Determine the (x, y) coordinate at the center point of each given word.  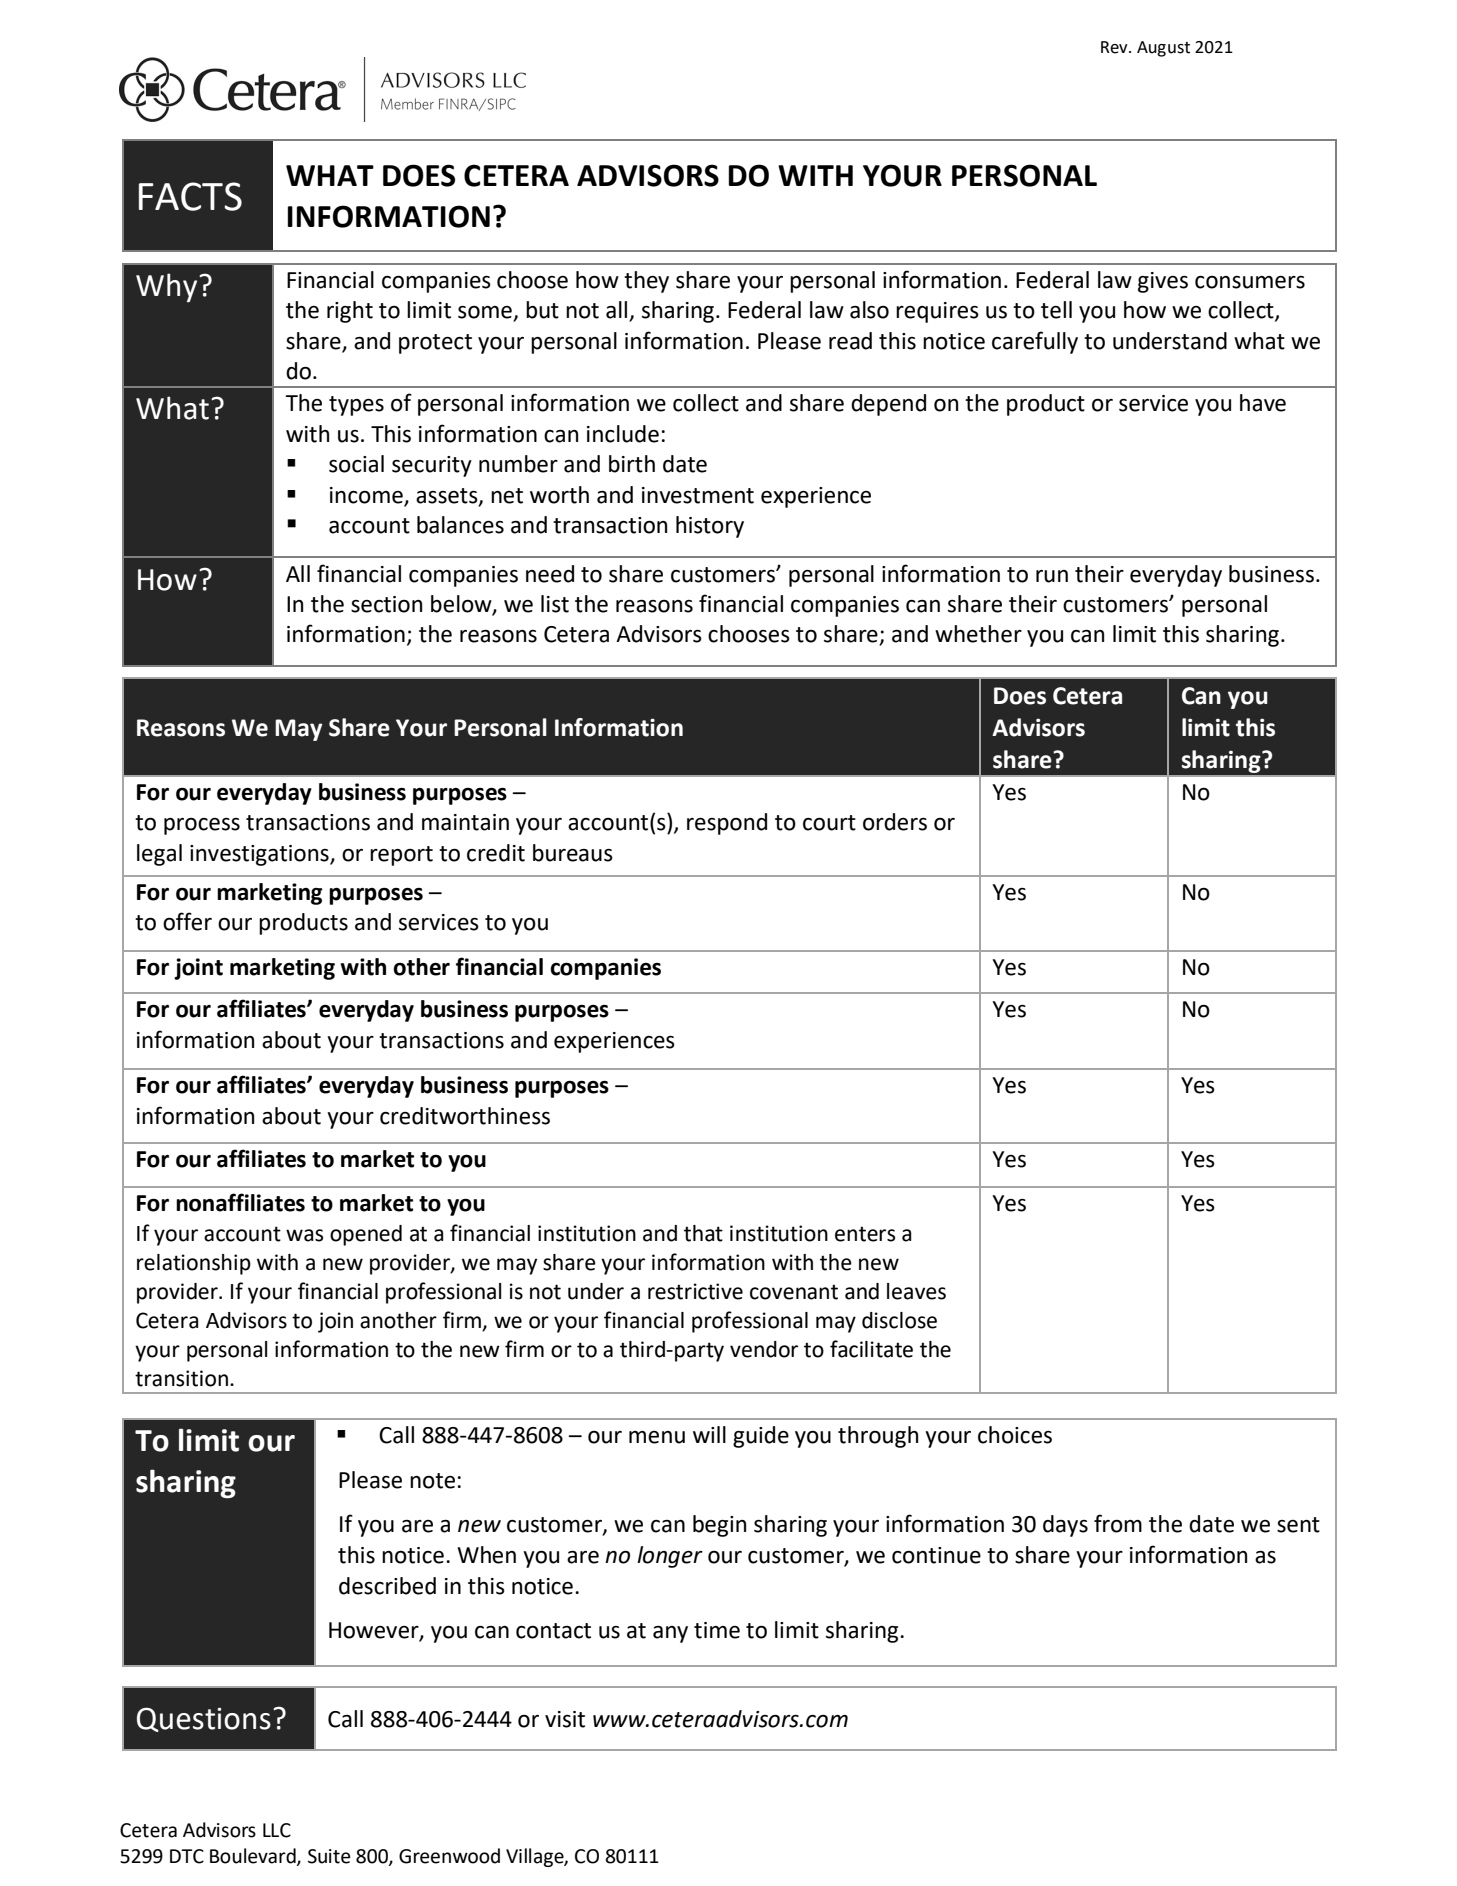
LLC (277, 1830)
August (1163, 49)
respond (727, 824)
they (646, 282)
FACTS (190, 196)
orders (895, 822)
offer (187, 921)
